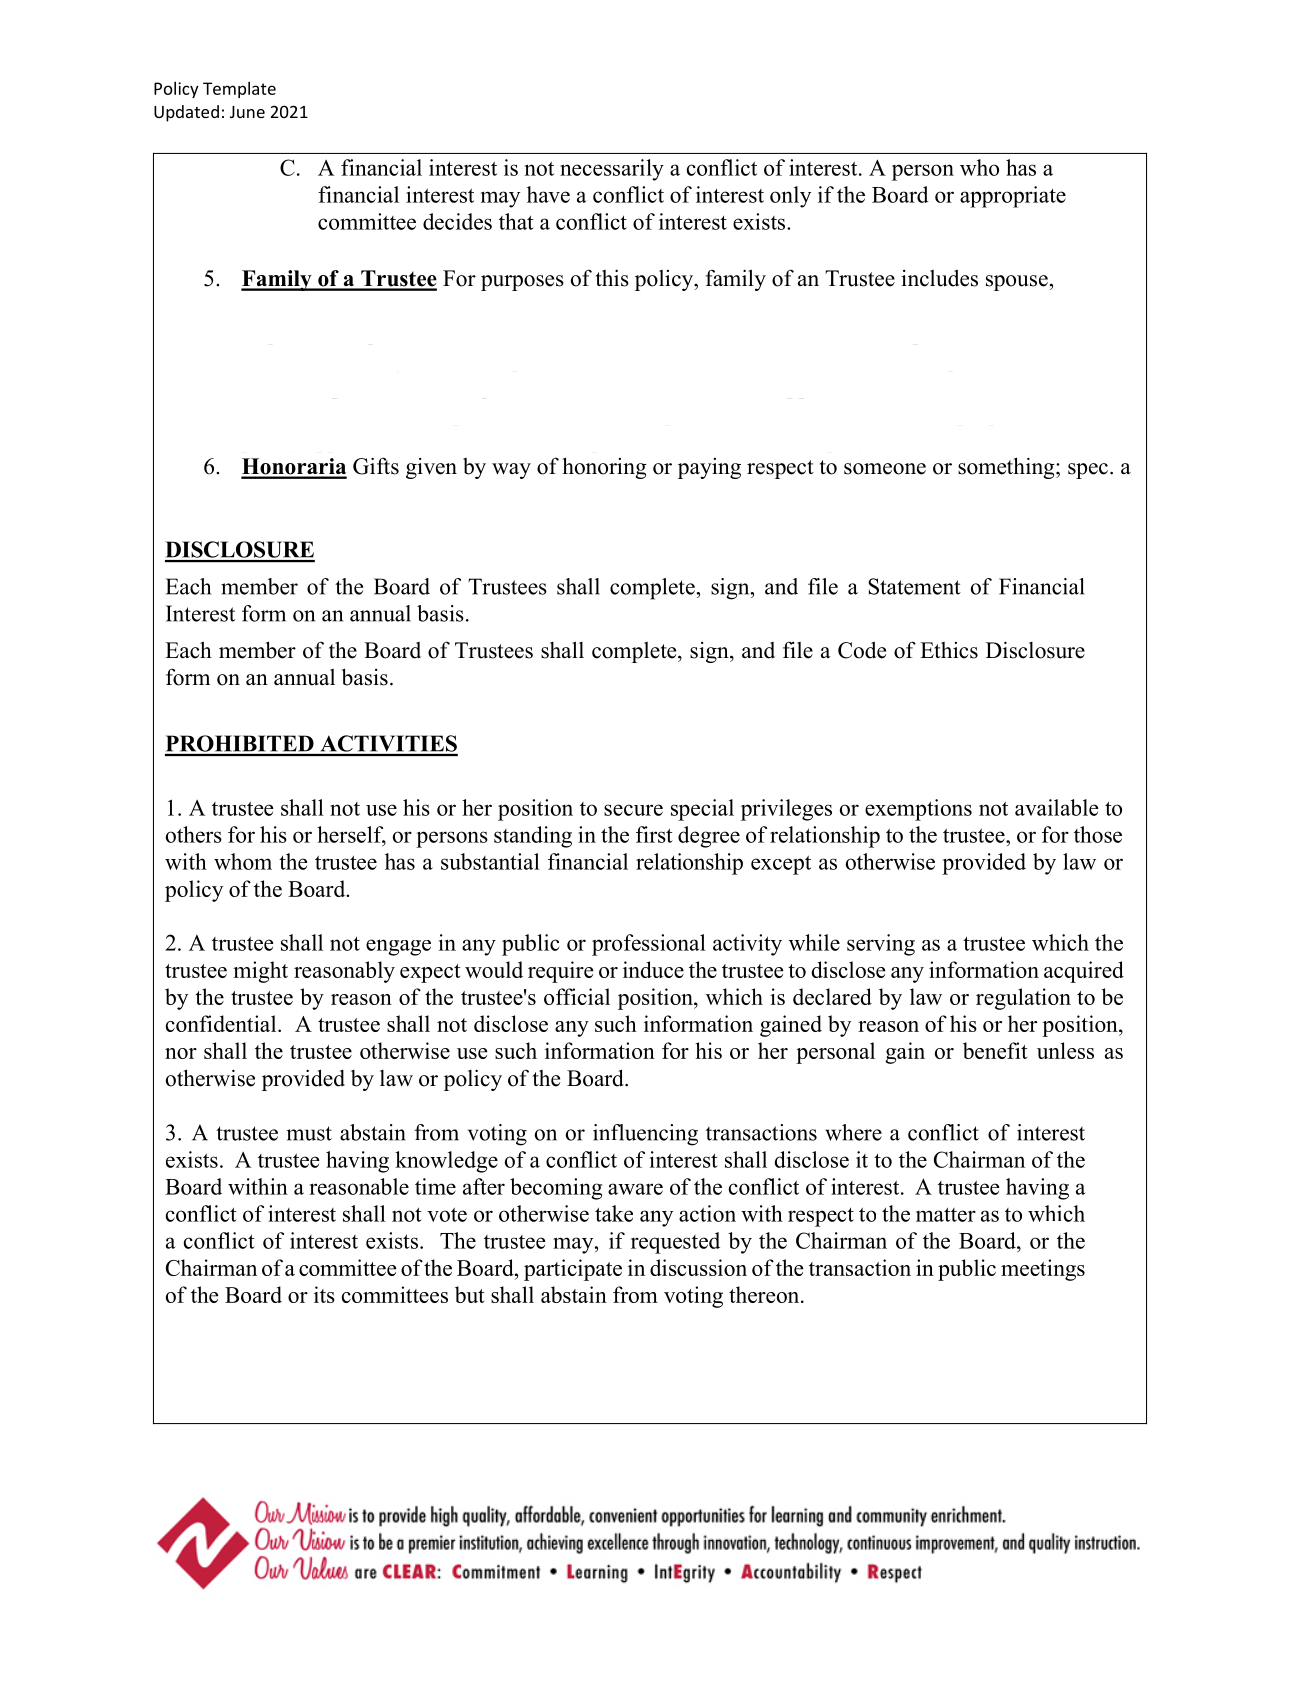 This screenshot has height=1682, width=1300. What do you see at coordinates (633, 810) in the screenshot?
I see `secure` at bounding box center [633, 810].
